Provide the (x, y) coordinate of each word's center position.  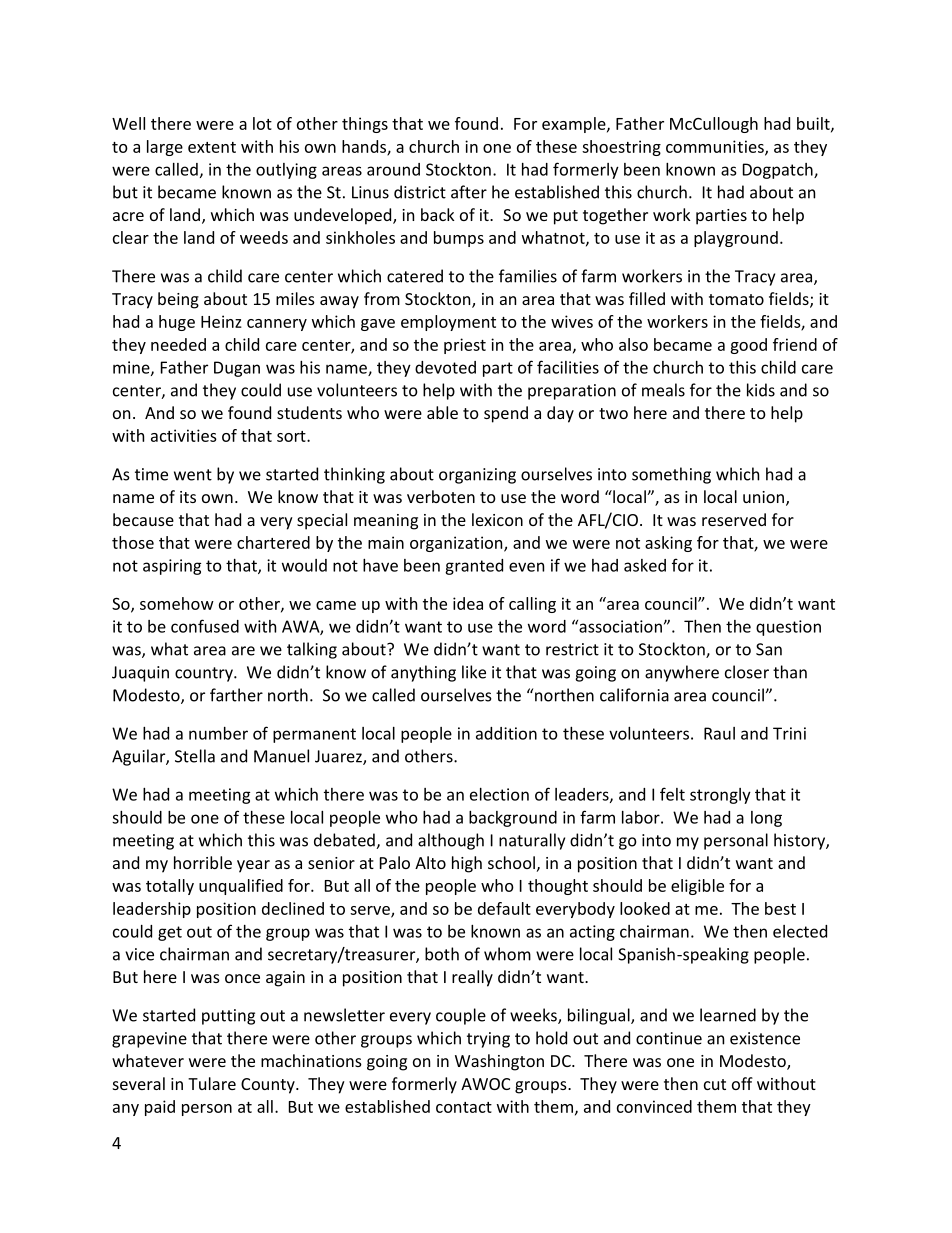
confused (205, 626)
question (788, 628)
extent (212, 147)
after (469, 192)
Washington (499, 1062)
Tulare (212, 1083)
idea (468, 603)
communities (716, 147)
